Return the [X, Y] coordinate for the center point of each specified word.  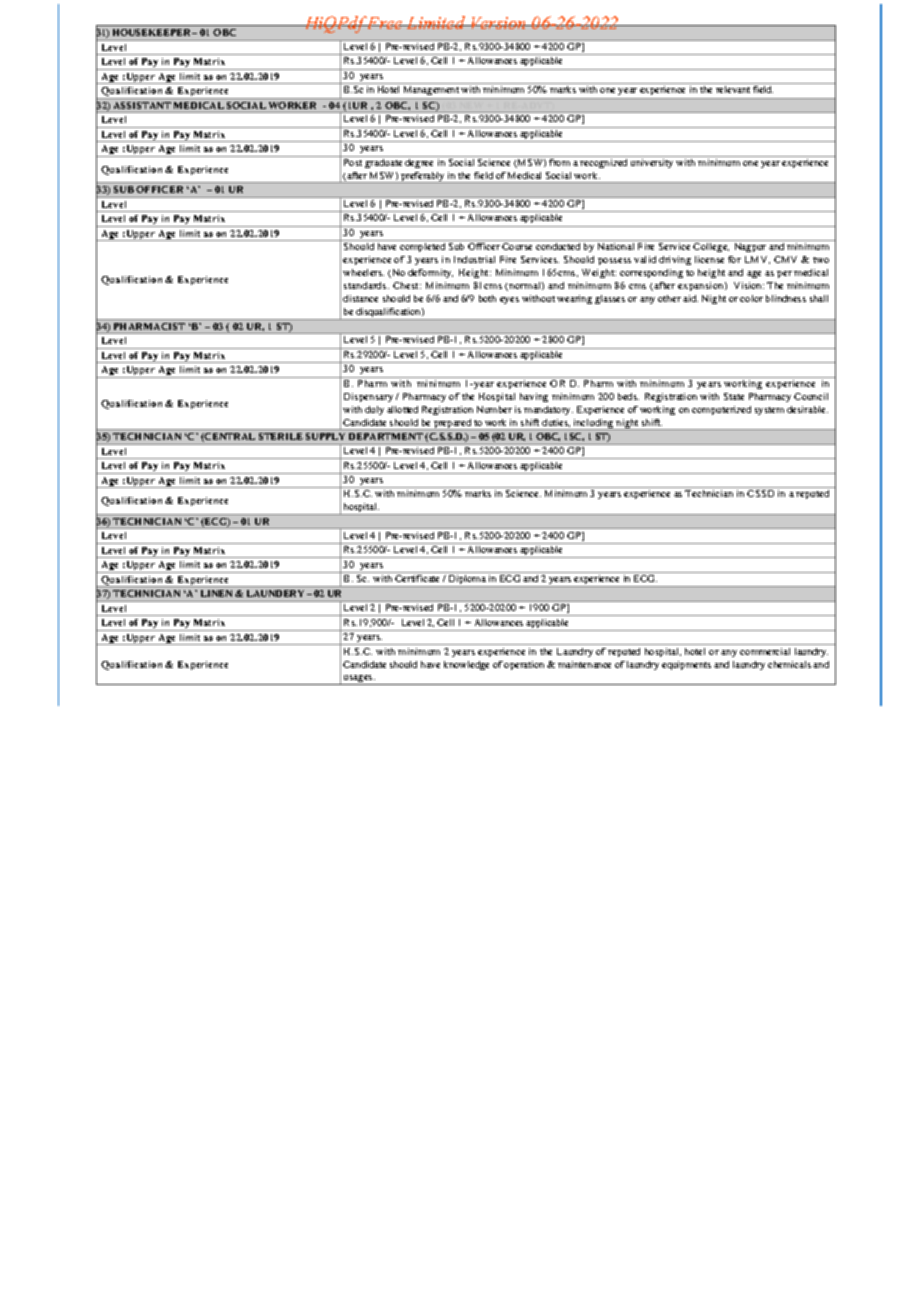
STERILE [281, 436]
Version [499, 23]
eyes [509, 300]
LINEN [216, 593]
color [751, 298]
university [652, 162]
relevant [733, 89]
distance [360, 298]
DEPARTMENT [386, 436]
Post [353, 162]
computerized [721, 410]
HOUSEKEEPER [153, 32]
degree [420, 162]
